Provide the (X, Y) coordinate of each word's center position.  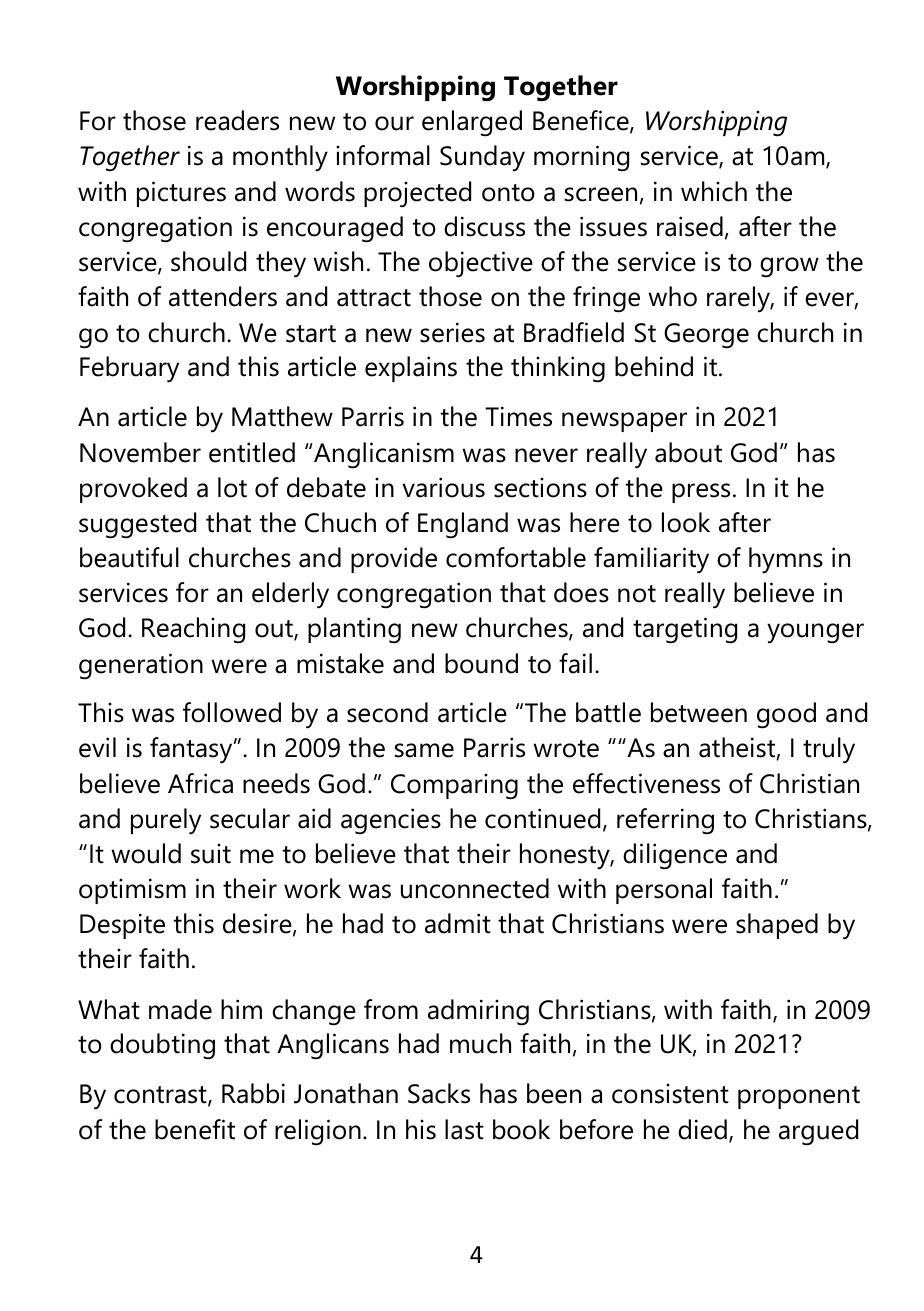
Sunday (482, 158)
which (714, 191)
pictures (181, 194)
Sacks (439, 1093)
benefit (195, 1129)
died (702, 1129)
